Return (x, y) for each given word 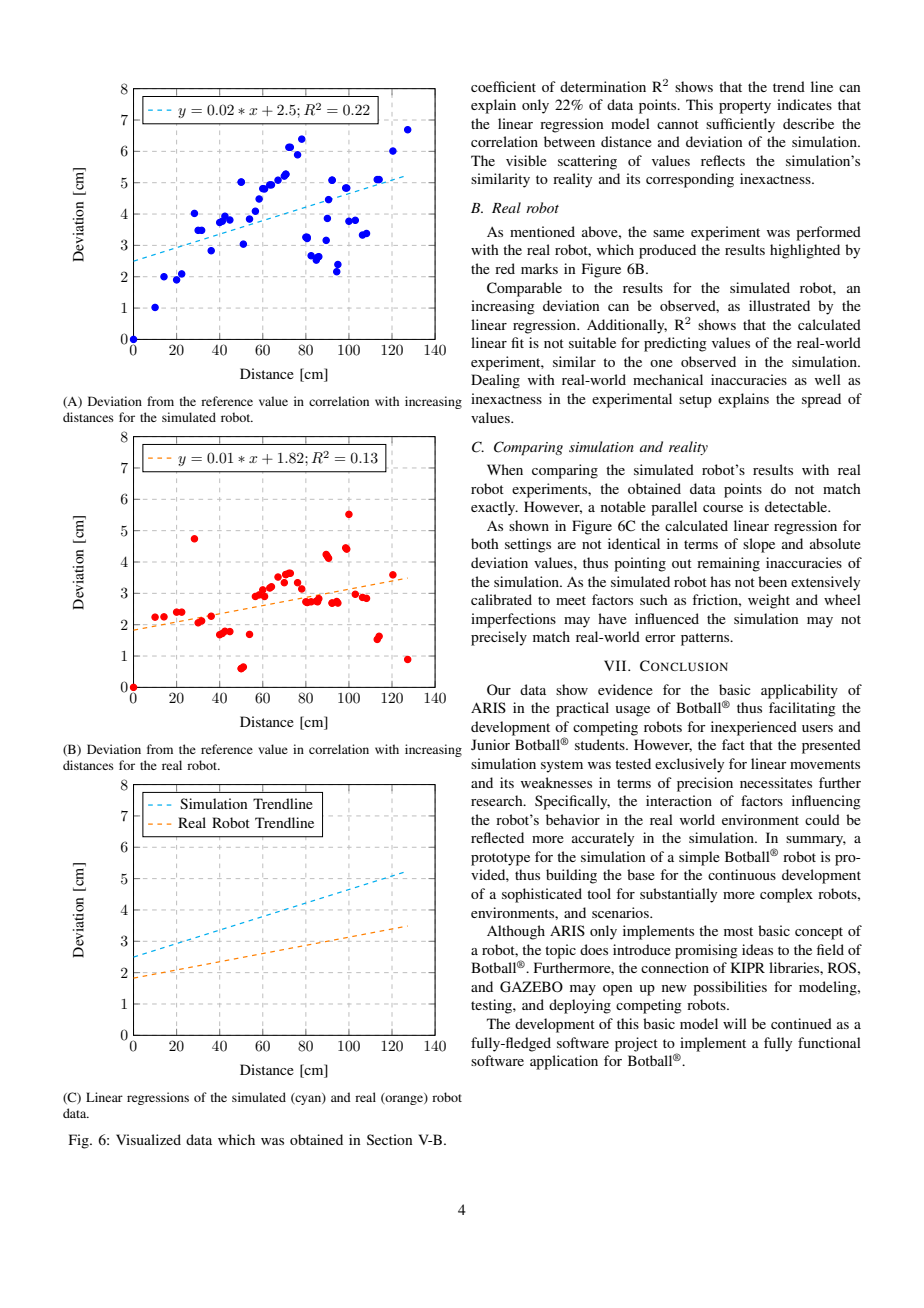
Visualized (148, 1139)
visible (526, 160)
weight (769, 601)
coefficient (503, 86)
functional (829, 1042)
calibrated (501, 599)
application (564, 1062)
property (745, 107)
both (485, 543)
